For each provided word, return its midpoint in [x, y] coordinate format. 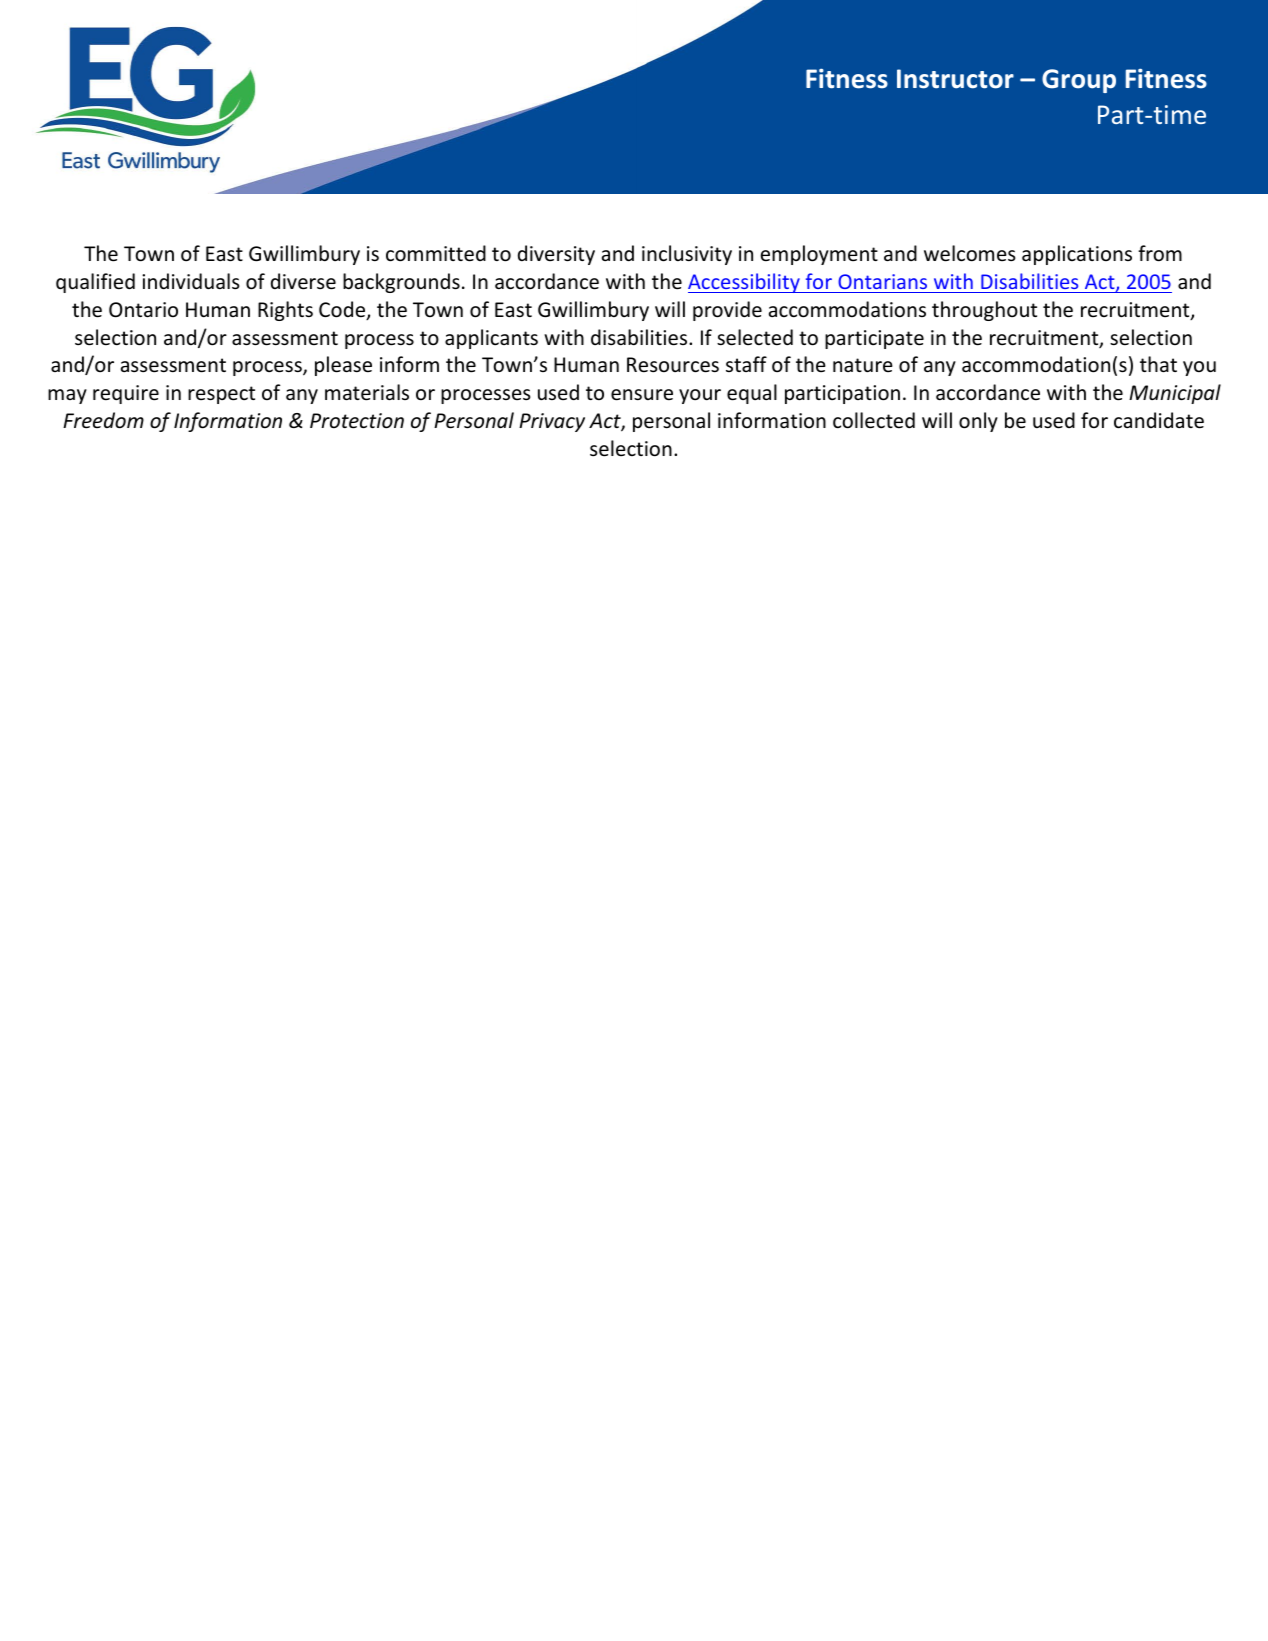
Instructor [955, 79]
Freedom [103, 420]
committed [436, 253]
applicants [491, 339]
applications [1077, 255]
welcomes [970, 253]
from [1160, 253]
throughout [984, 311]
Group [1079, 81]
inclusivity [687, 255]
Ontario [143, 310]
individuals [191, 281]
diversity [556, 255]
